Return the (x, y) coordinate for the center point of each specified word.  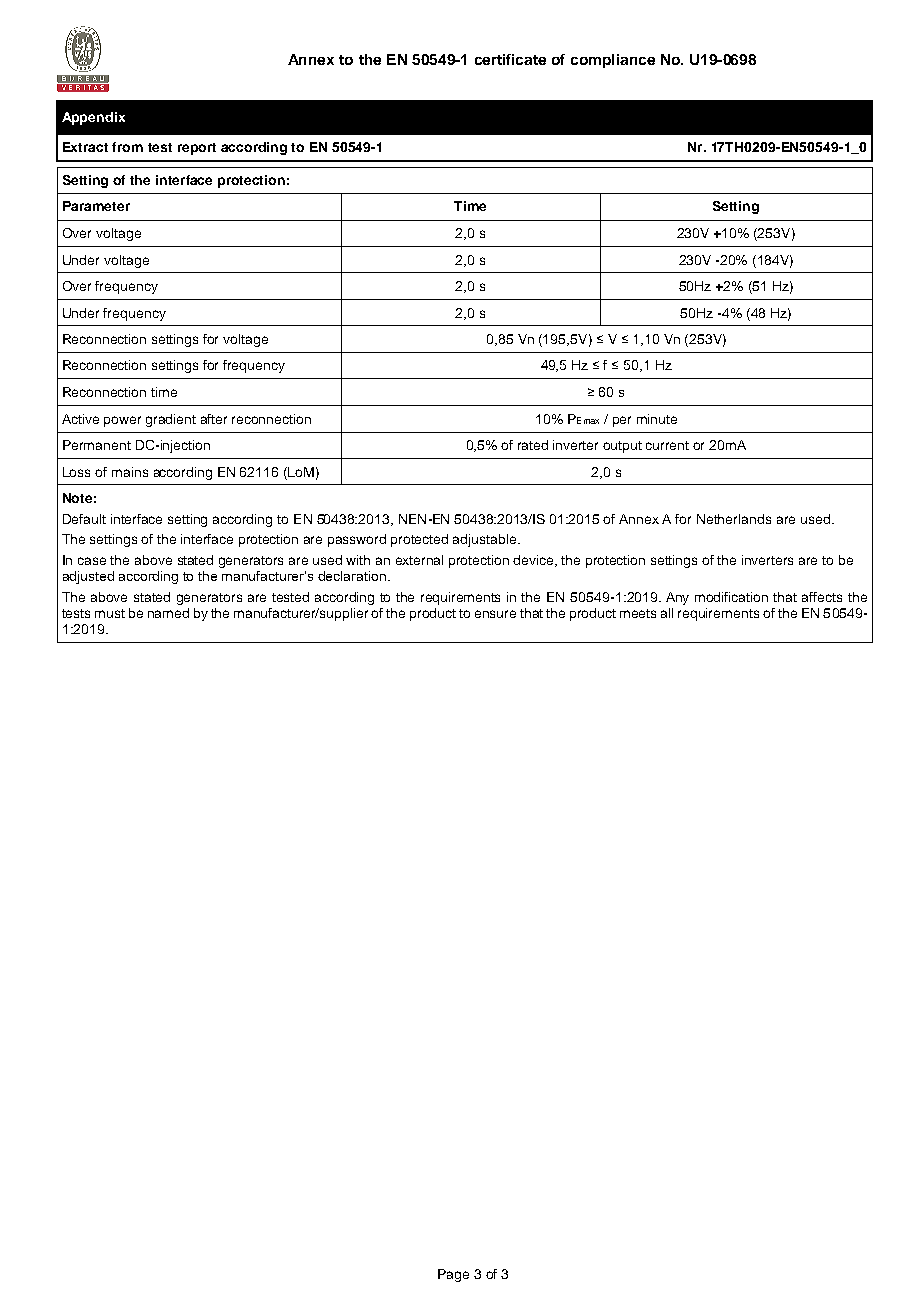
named (168, 613)
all (667, 613)
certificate (510, 59)
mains (130, 472)
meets (638, 613)
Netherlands (734, 519)
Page (453, 1275)
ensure (495, 614)
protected (419, 540)
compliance (613, 61)
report (197, 149)
